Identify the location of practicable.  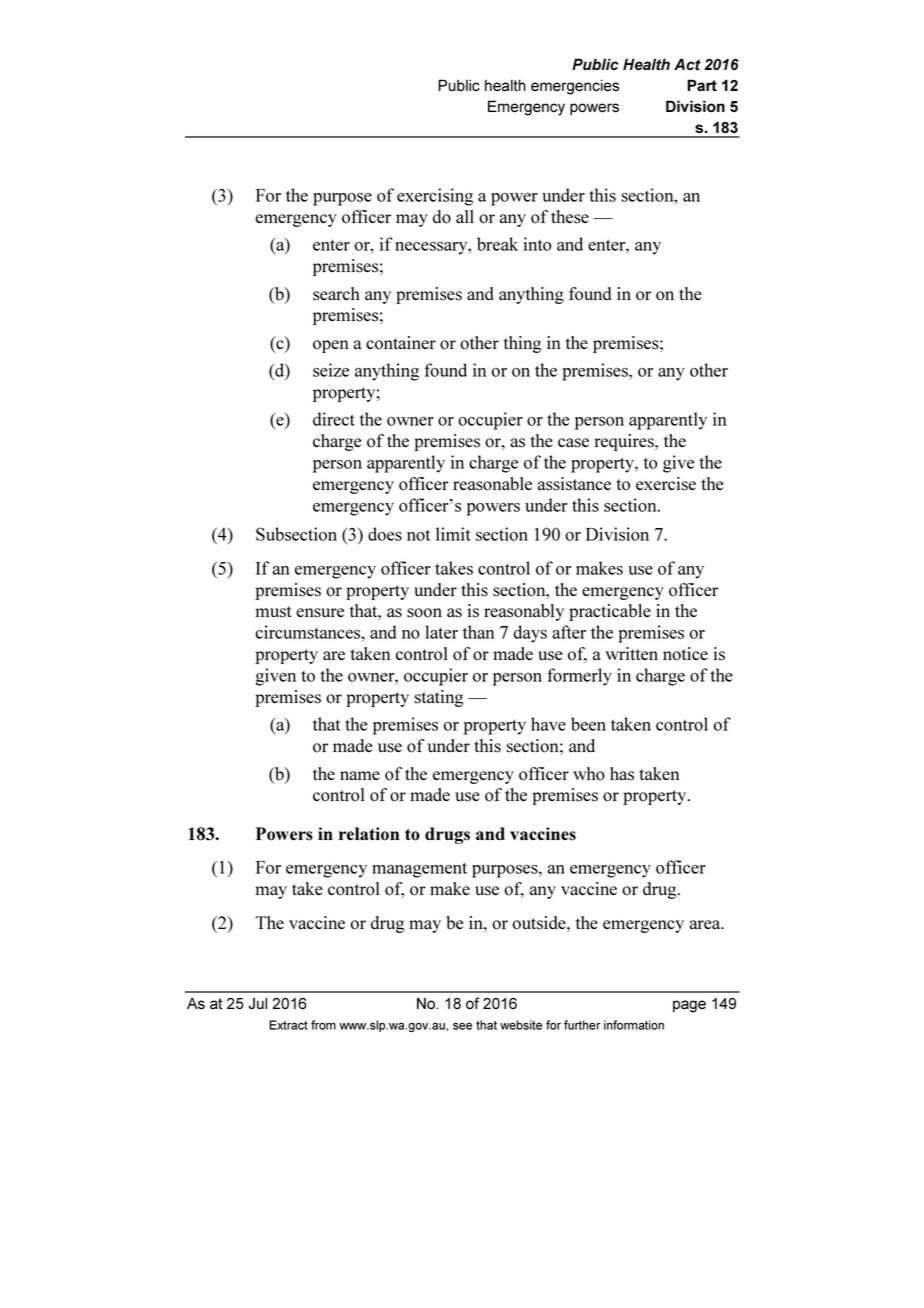
(610, 612).
